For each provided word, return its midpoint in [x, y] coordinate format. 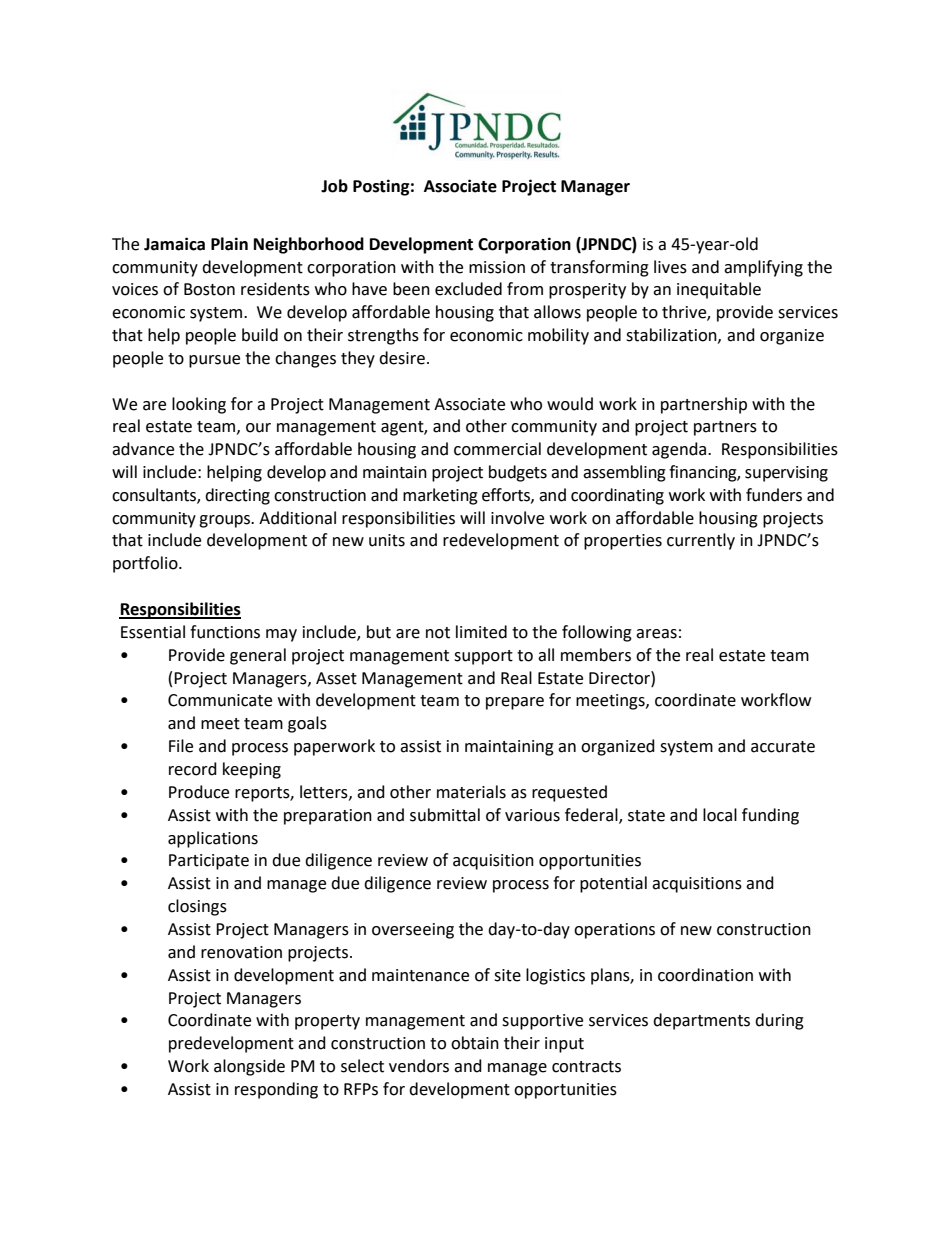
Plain [229, 244]
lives [670, 267]
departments [701, 1021]
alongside [249, 1067]
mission [497, 267]
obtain [475, 1043]
